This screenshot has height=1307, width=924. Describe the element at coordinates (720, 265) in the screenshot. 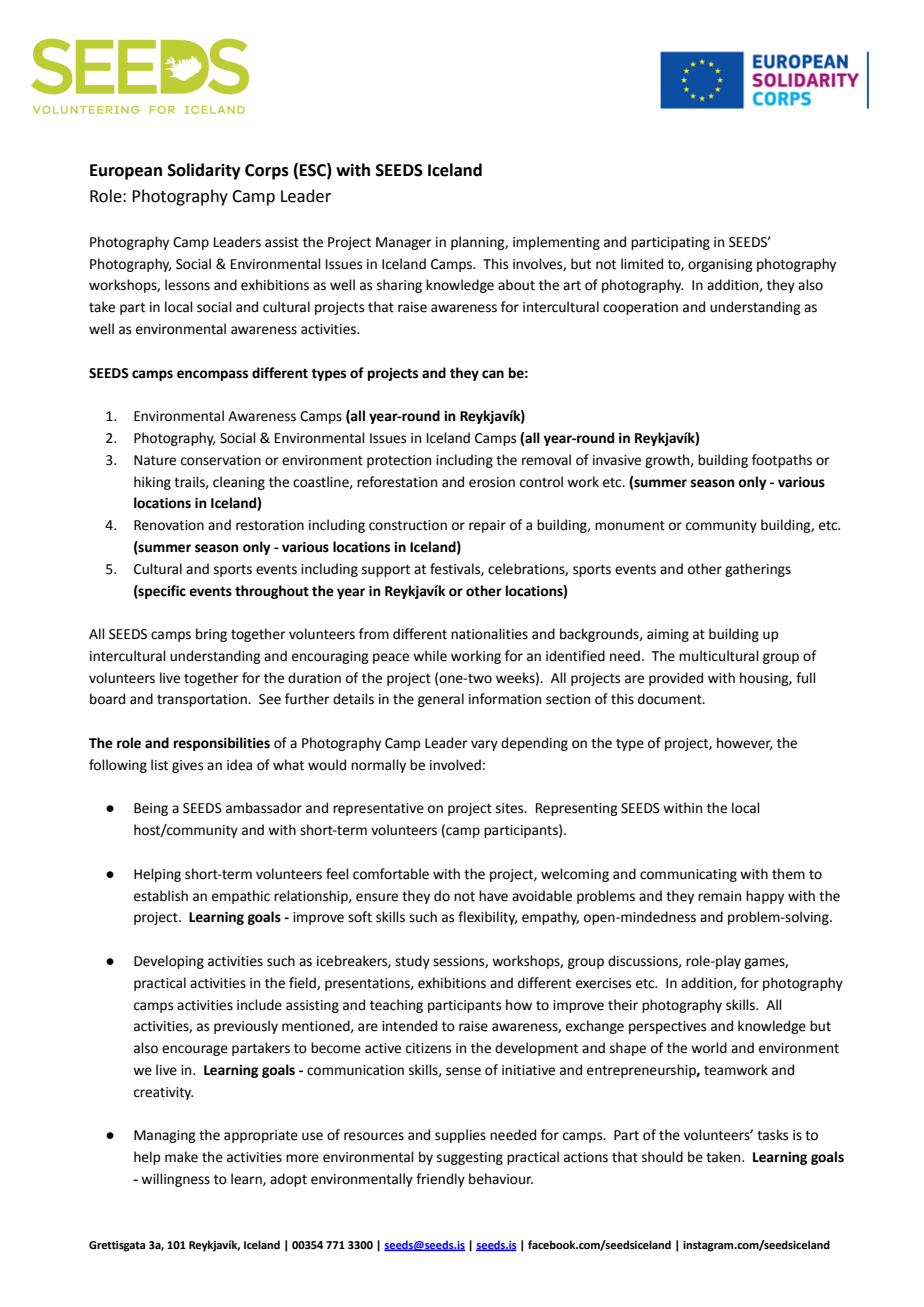

I see `organising` at that location.
